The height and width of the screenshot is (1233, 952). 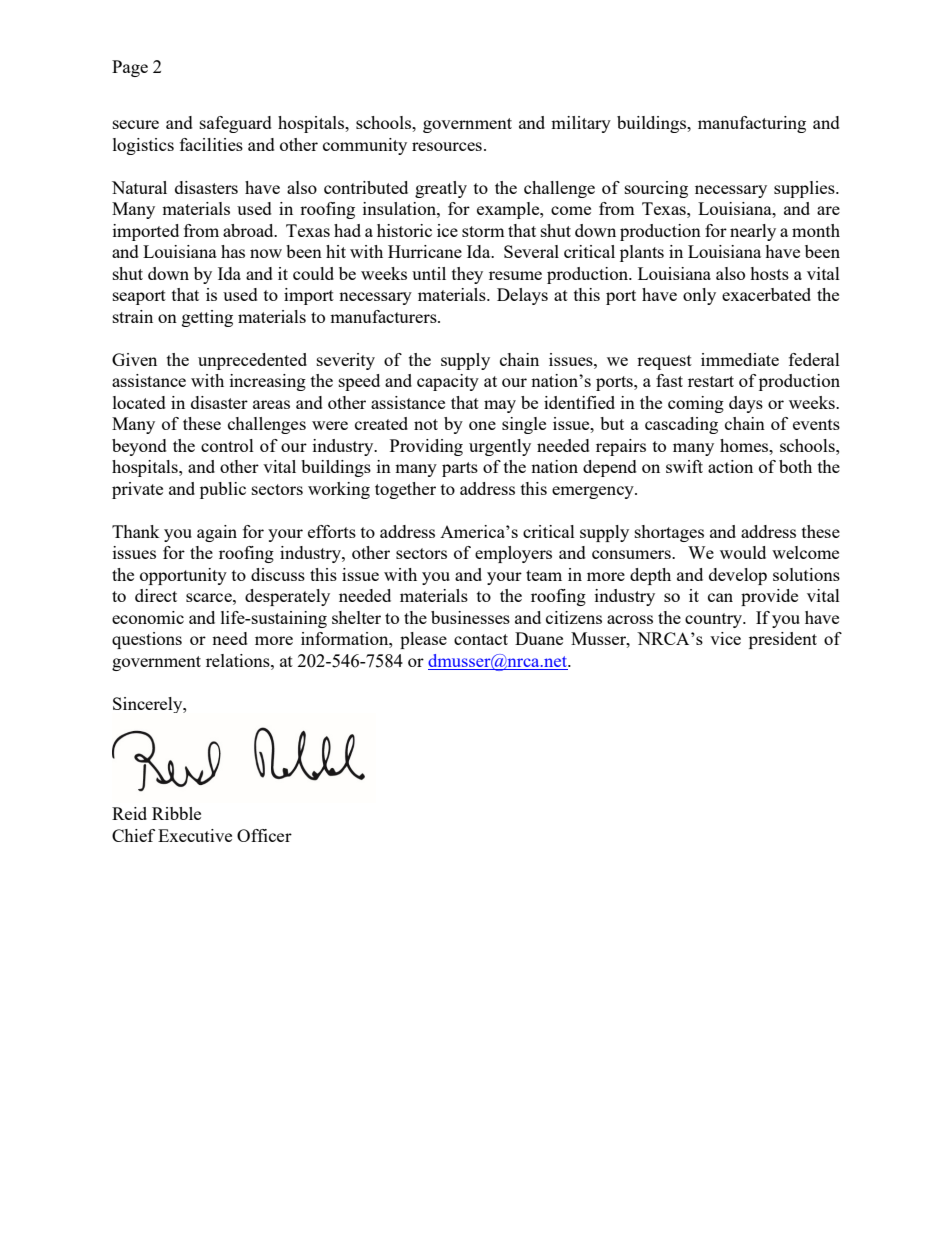 What do you see at coordinates (447, 146) in the screenshot?
I see `resources` at bounding box center [447, 146].
